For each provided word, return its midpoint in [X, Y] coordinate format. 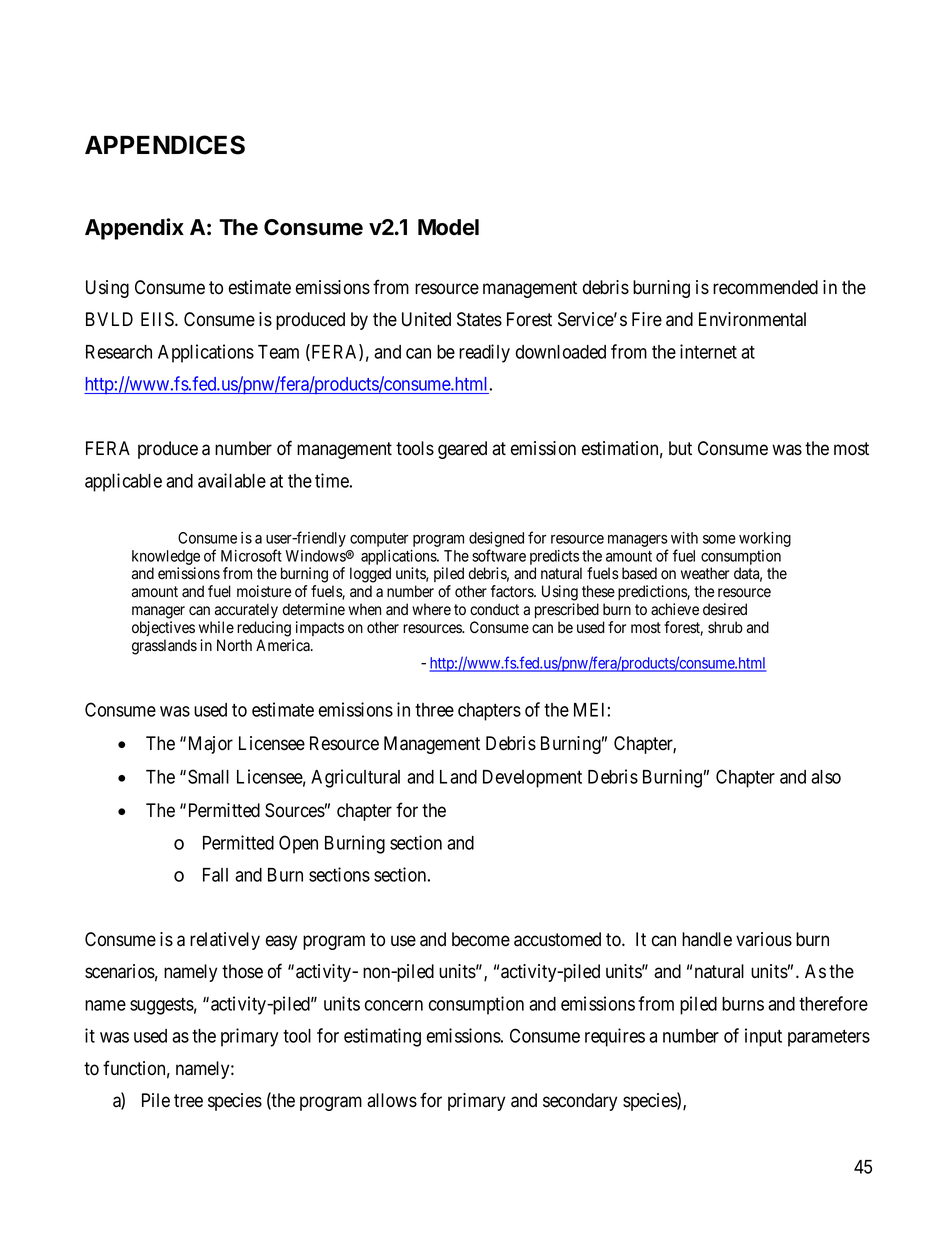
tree [188, 1101]
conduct [494, 609]
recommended [765, 287]
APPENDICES [165, 145]
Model [448, 227]
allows [392, 1100]
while [216, 627]
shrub [725, 627]
